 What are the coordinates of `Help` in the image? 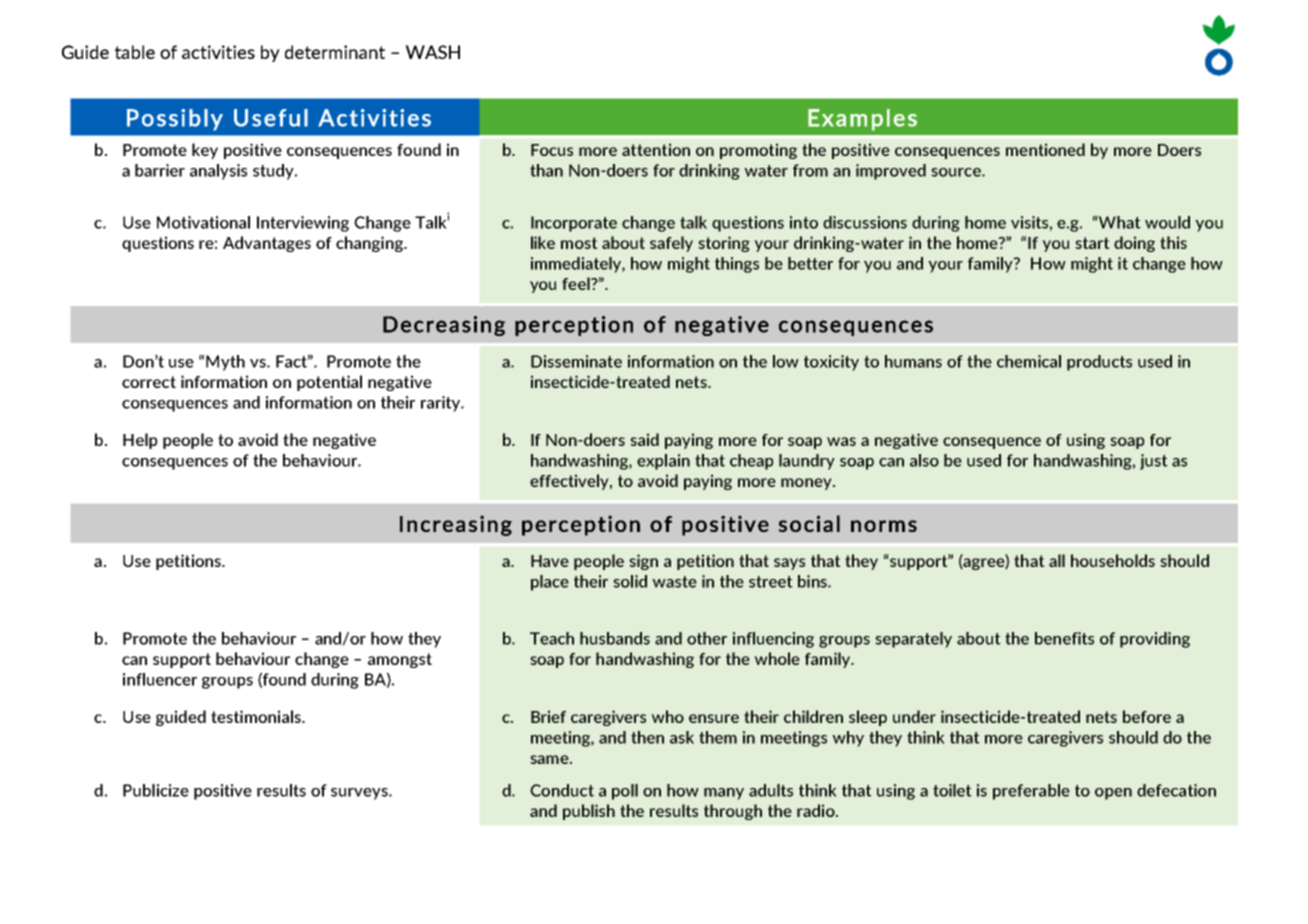 It's located at (140, 441).
